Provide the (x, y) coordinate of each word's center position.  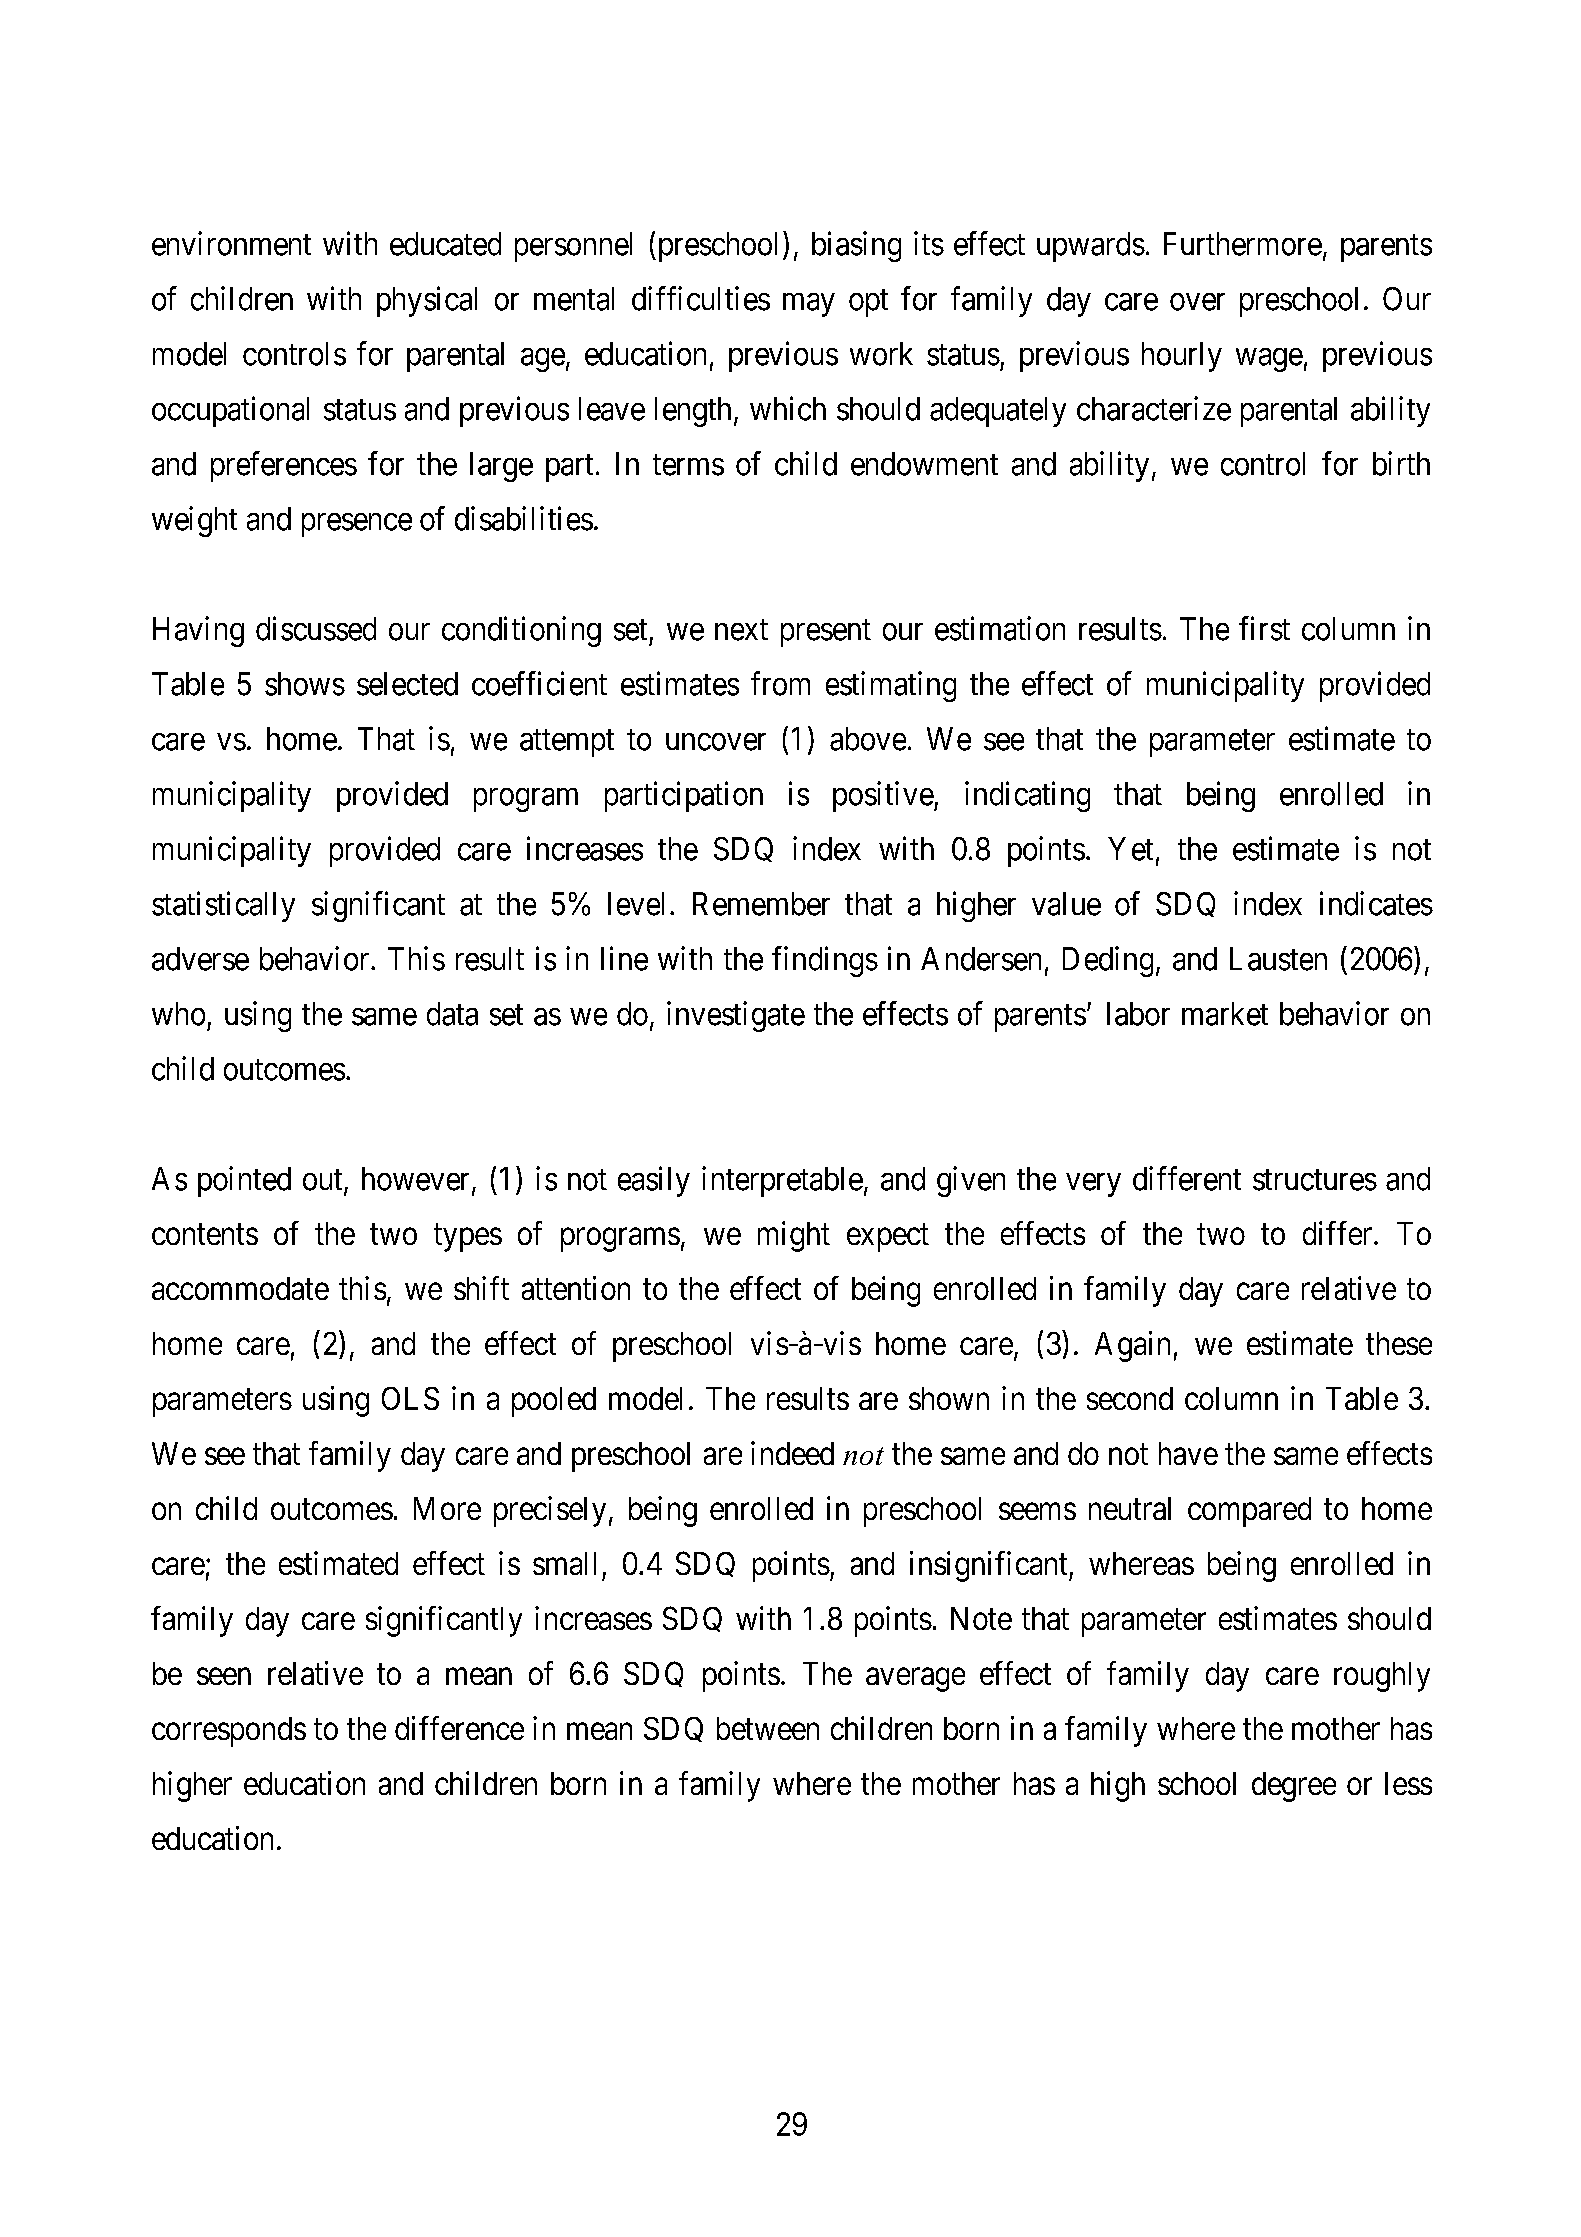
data (452, 1014)
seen (224, 1676)
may (809, 305)
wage (1269, 360)
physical (427, 301)
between (768, 1728)
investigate (736, 1016)
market (1225, 1014)
